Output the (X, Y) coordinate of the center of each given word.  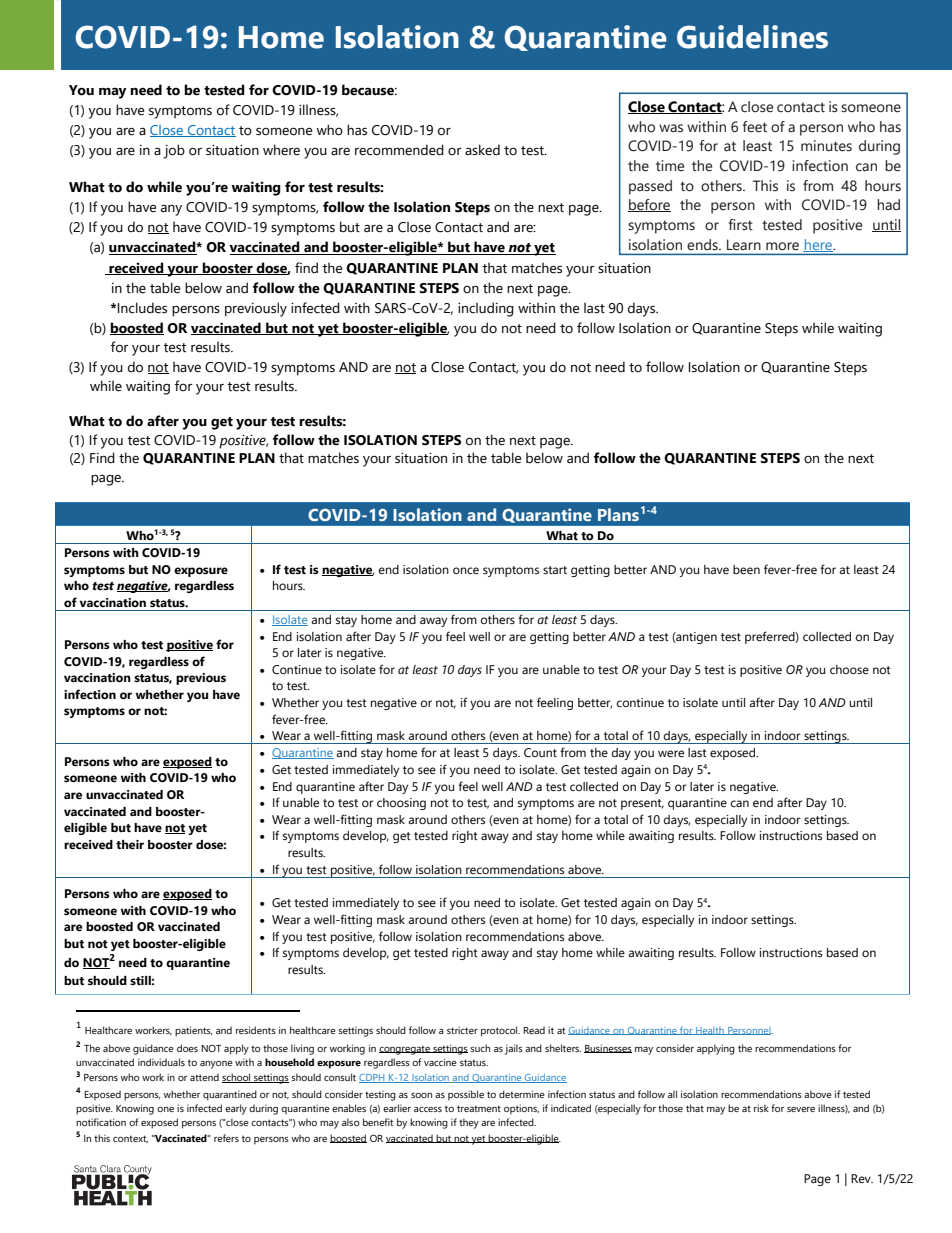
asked (482, 150)
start (555, 570)
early (236, 1109)
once (466, 570)
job (174, 151)
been (746, 569)
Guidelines (752, 37)
